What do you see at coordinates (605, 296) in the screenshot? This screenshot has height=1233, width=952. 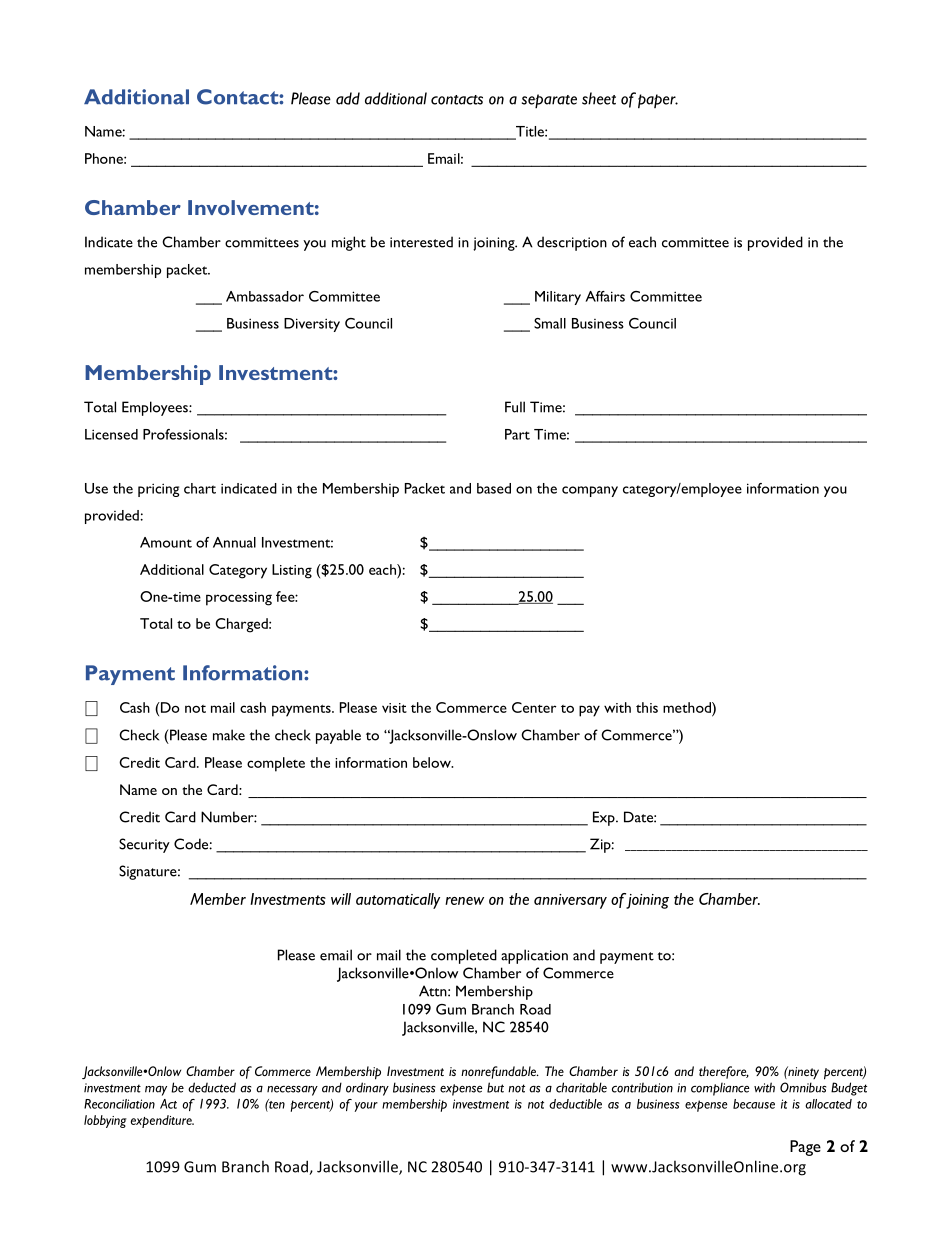 I see `Affairs` at bounding box center [605, 296].
